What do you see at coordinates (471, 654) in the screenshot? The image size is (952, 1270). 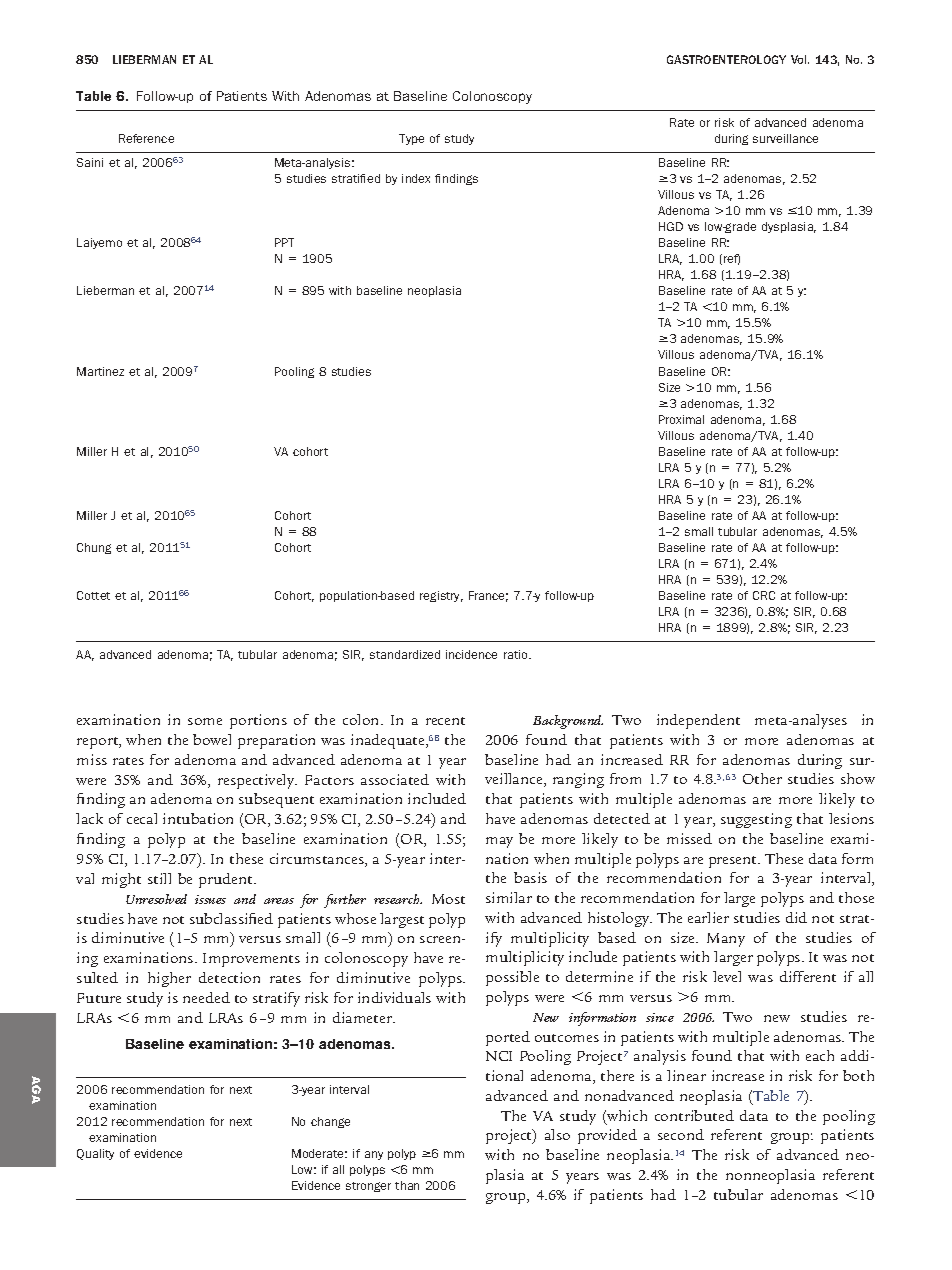 I see `incidence` at bounding box center [471, 654].
